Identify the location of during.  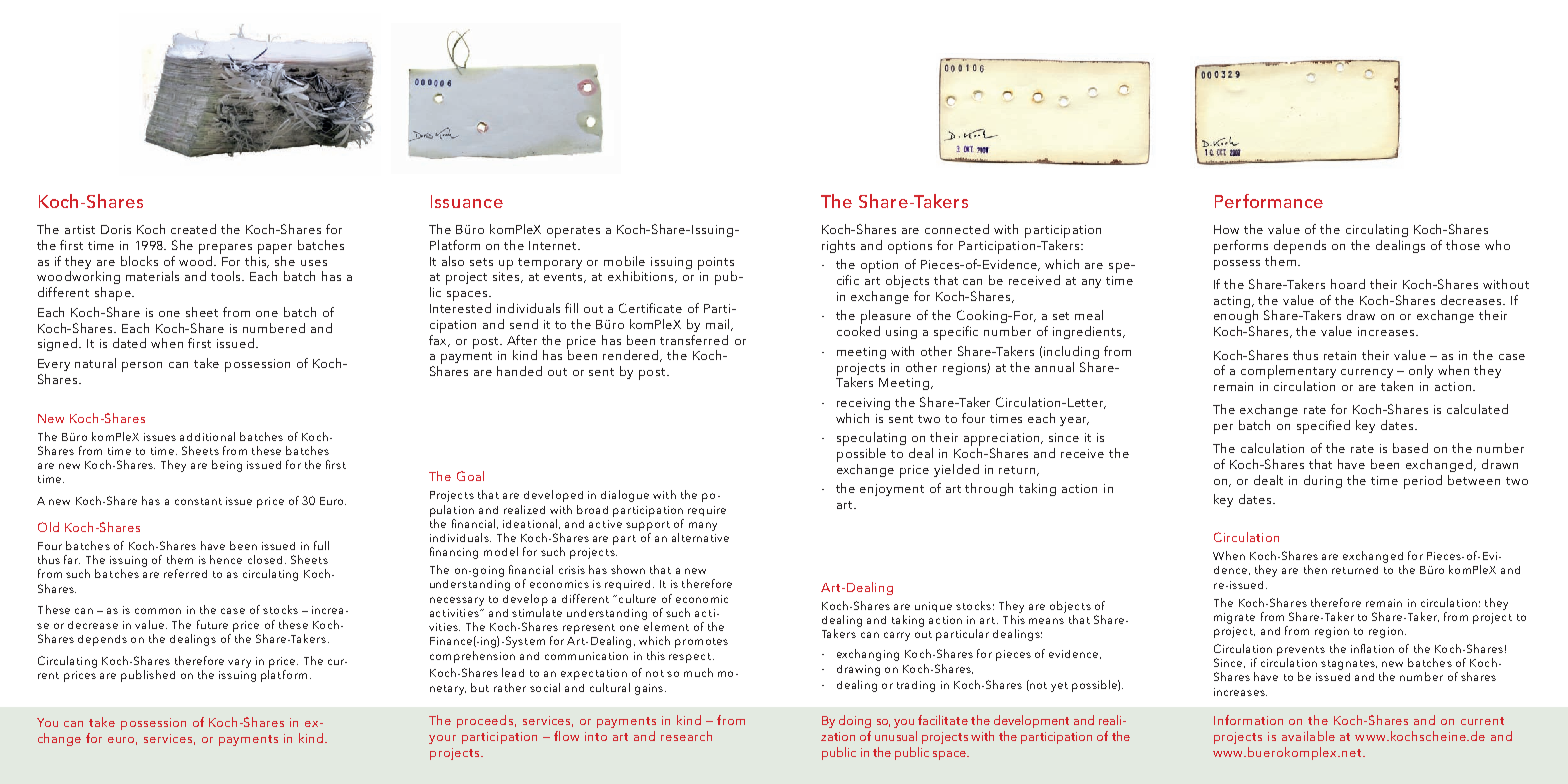
(1323, 481).
